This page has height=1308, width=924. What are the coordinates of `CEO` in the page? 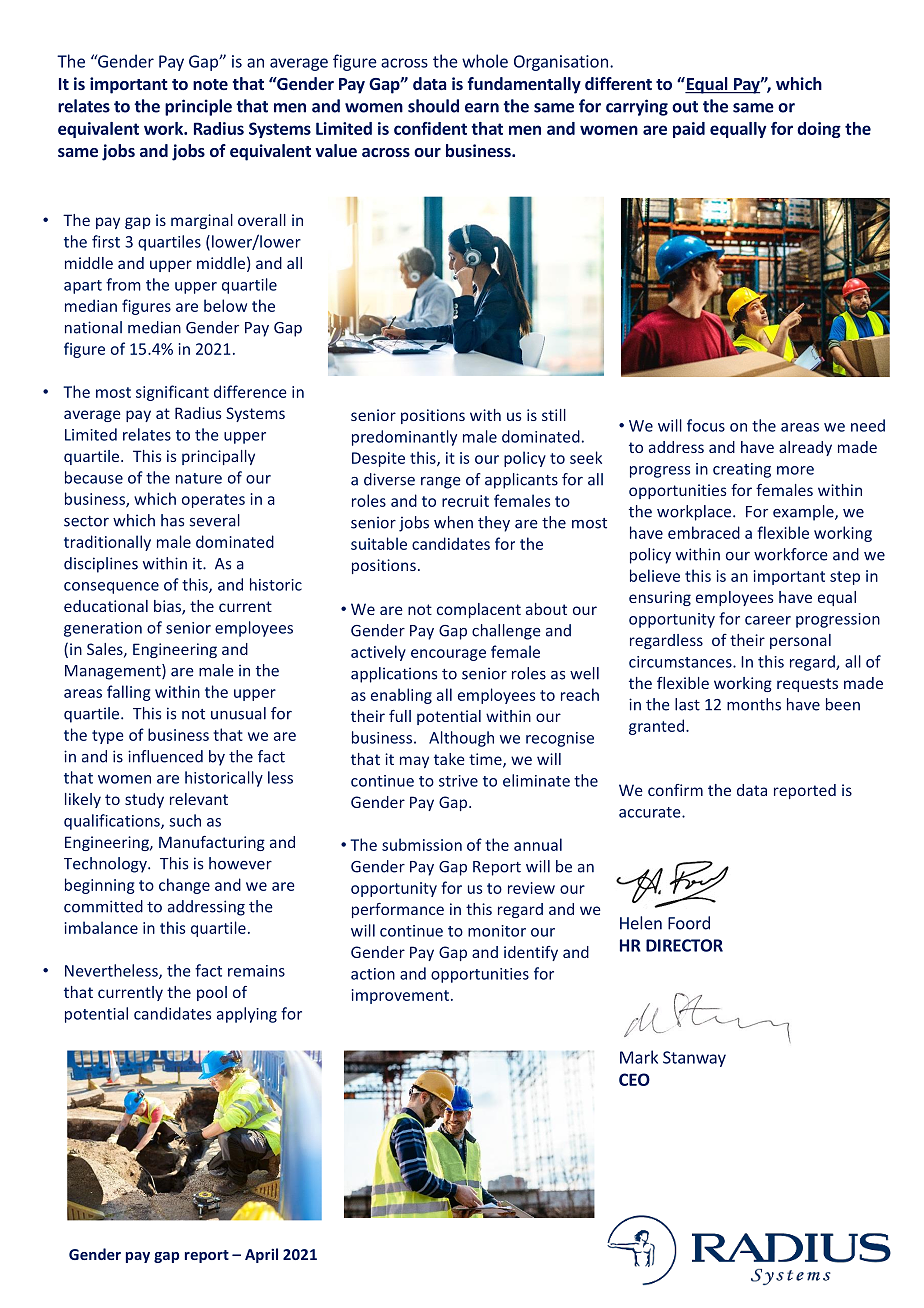 It's located at (634, 1079).
